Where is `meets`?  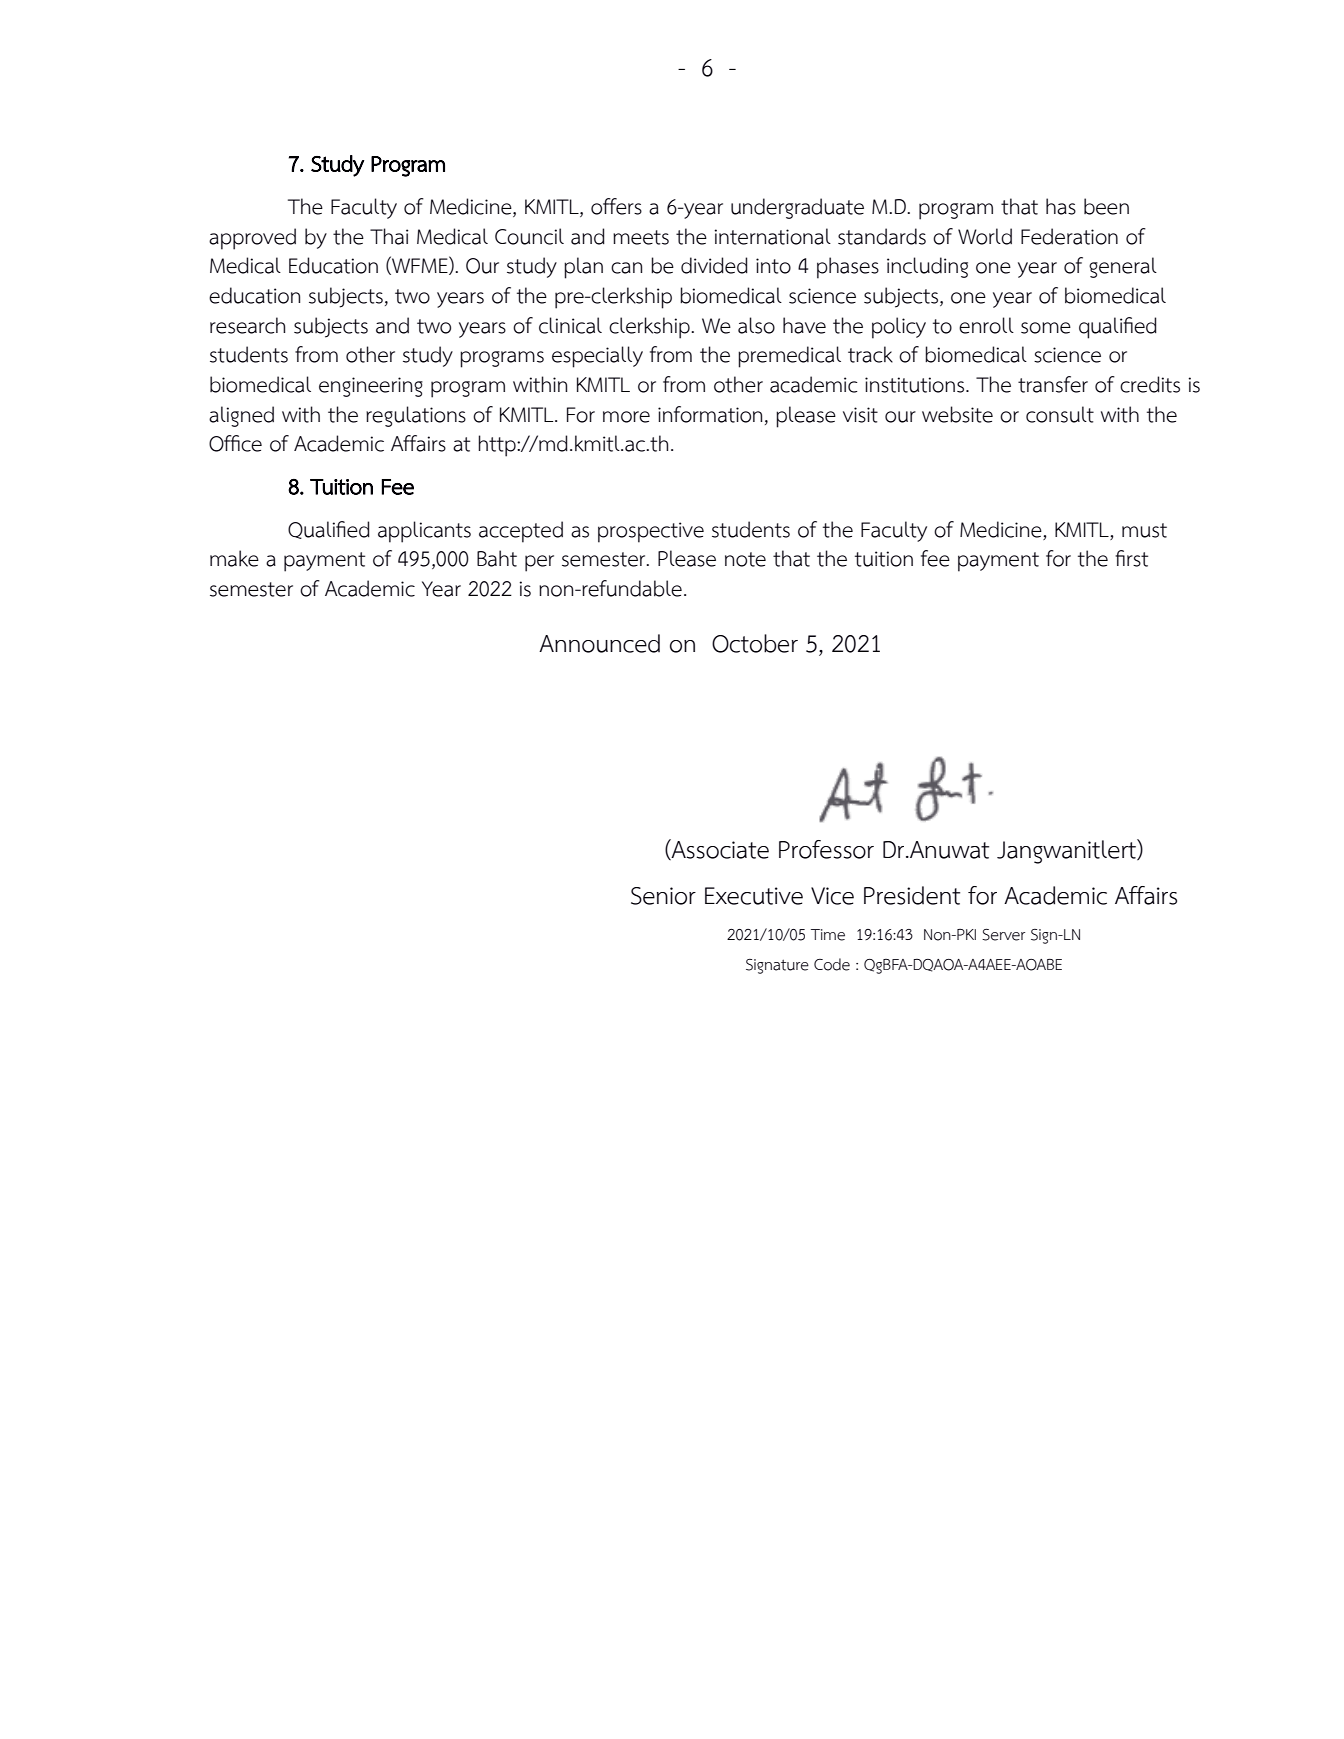 meets is located at coordinates (641, 237).
